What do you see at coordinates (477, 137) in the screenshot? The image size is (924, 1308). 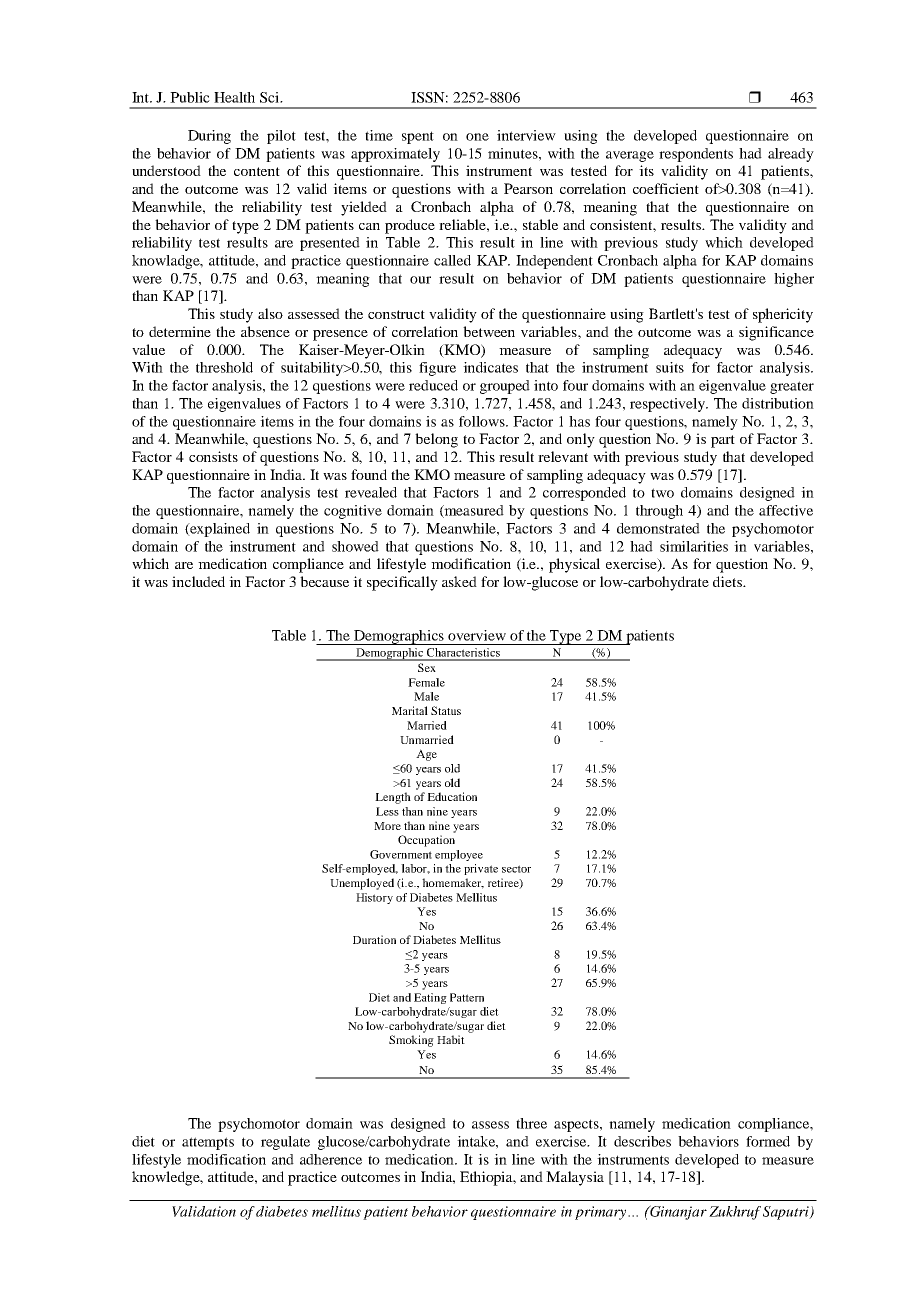 I see `one` at bounding box center [477, 137].
